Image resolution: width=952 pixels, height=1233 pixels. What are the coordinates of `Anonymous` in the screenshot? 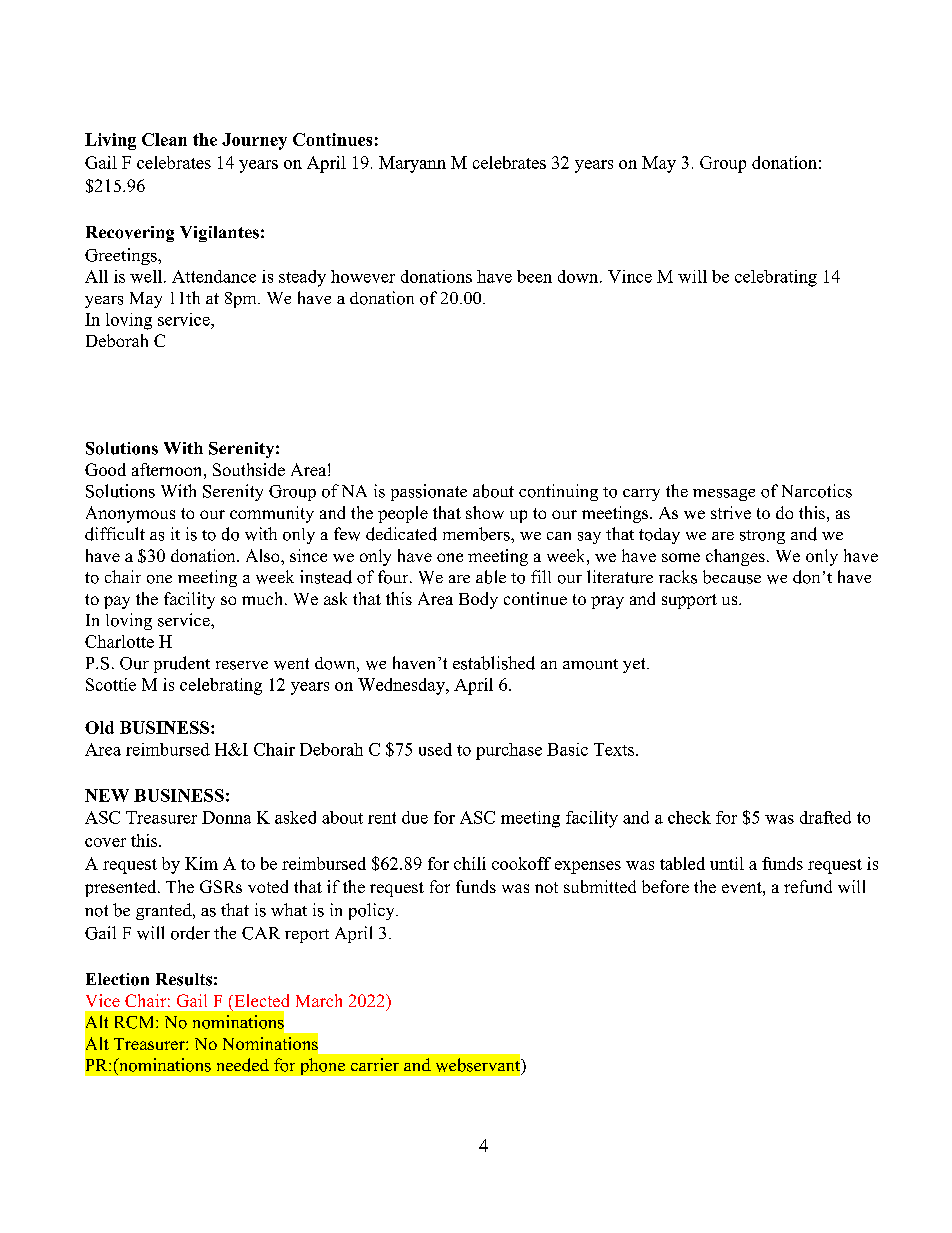 It's located at (130, 514).
